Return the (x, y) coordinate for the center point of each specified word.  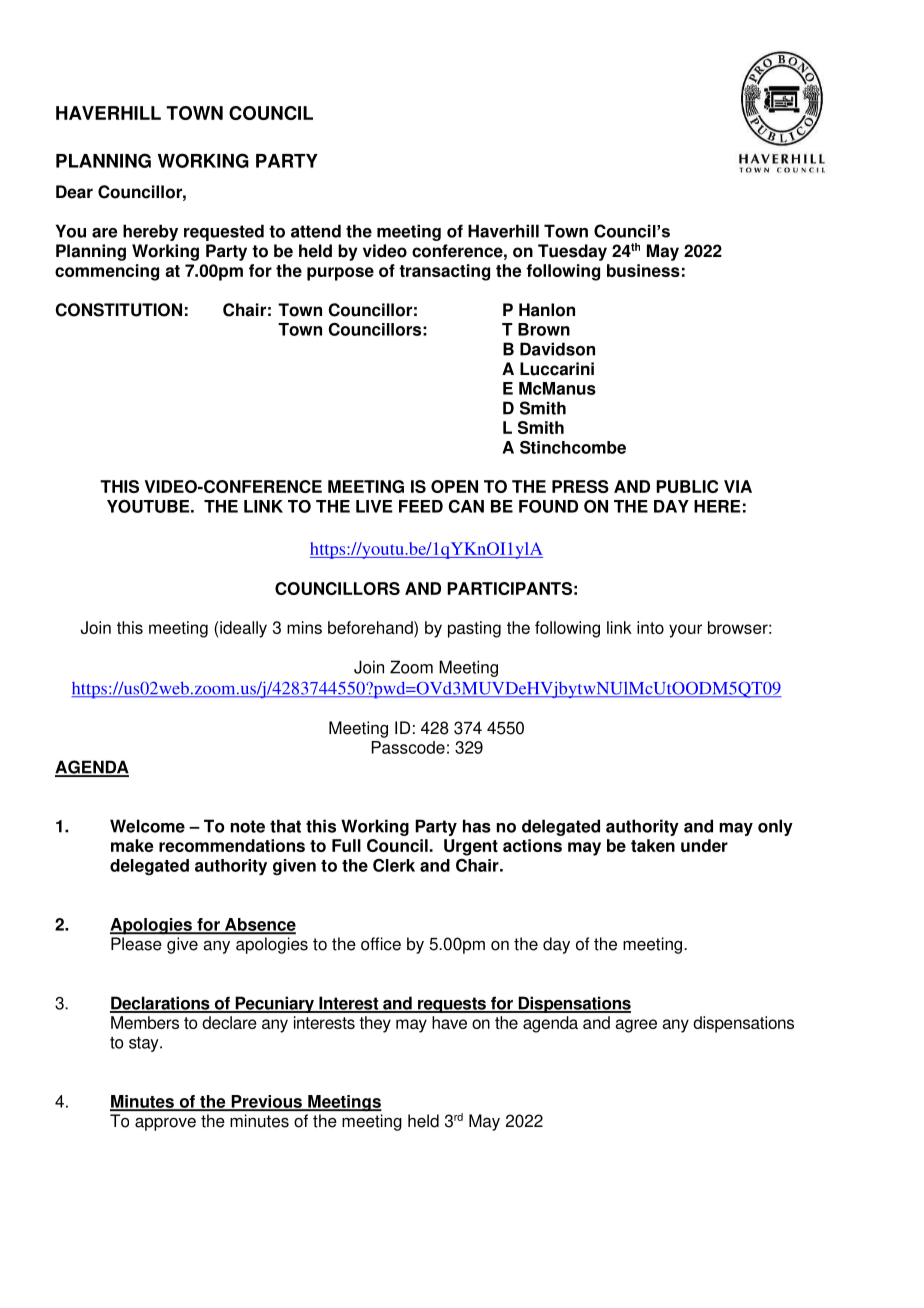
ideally (242, 629)
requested (224, 232)
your (685, 631)
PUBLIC (687, 486)
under (704, 845)
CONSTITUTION (118, 310)
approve (165, 1124)
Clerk (394, 865)
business (643, 270)
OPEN (454, 486)
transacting (444, 272)
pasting (474, 629)
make (132, 845)
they (375, 1024)
